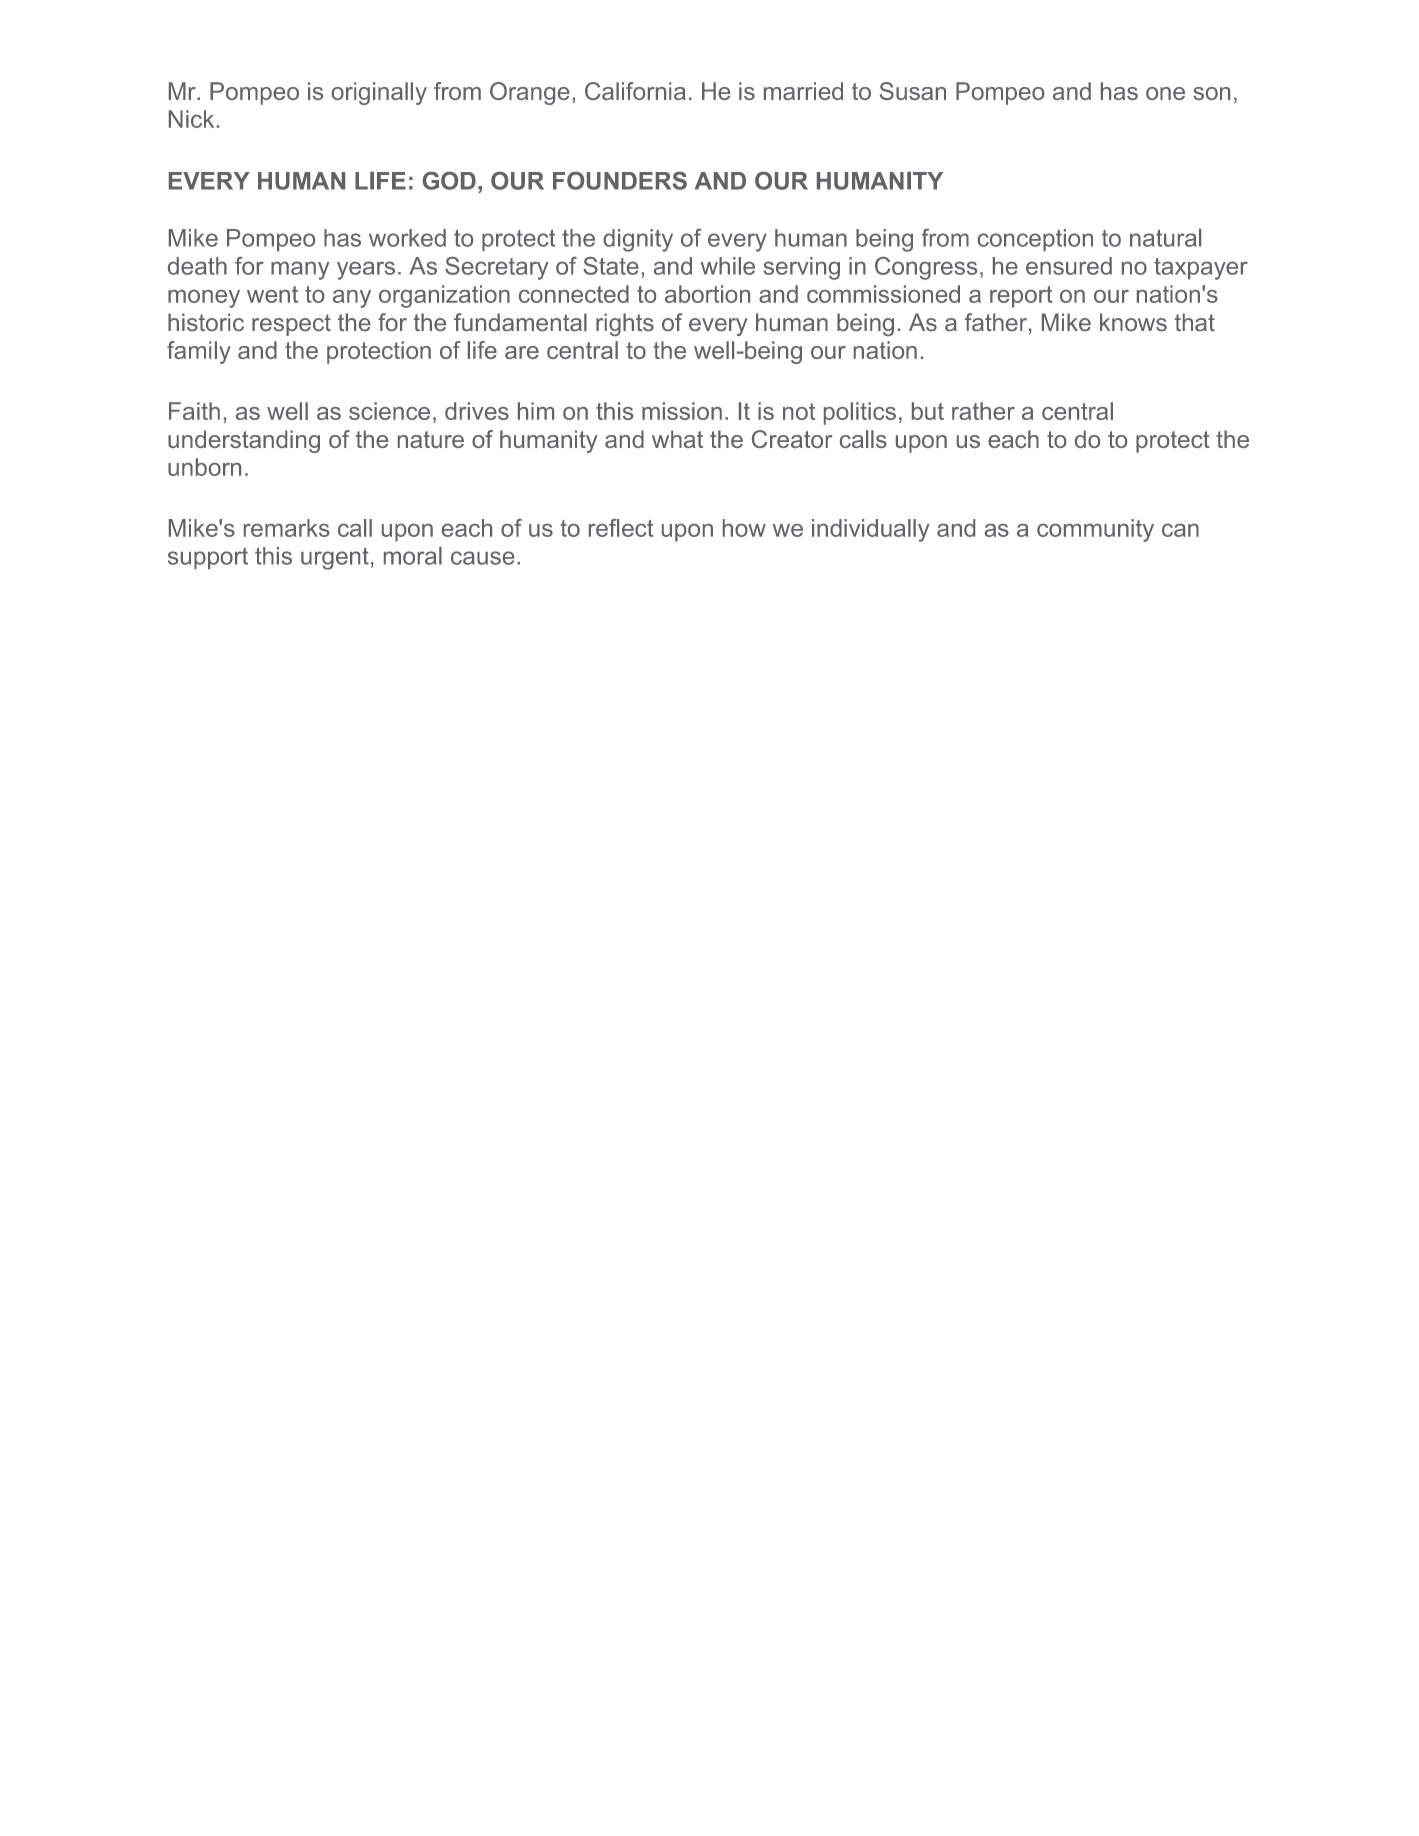 This document has height=1836, width=1419. I want to click on knows, so click(1133, 322).
